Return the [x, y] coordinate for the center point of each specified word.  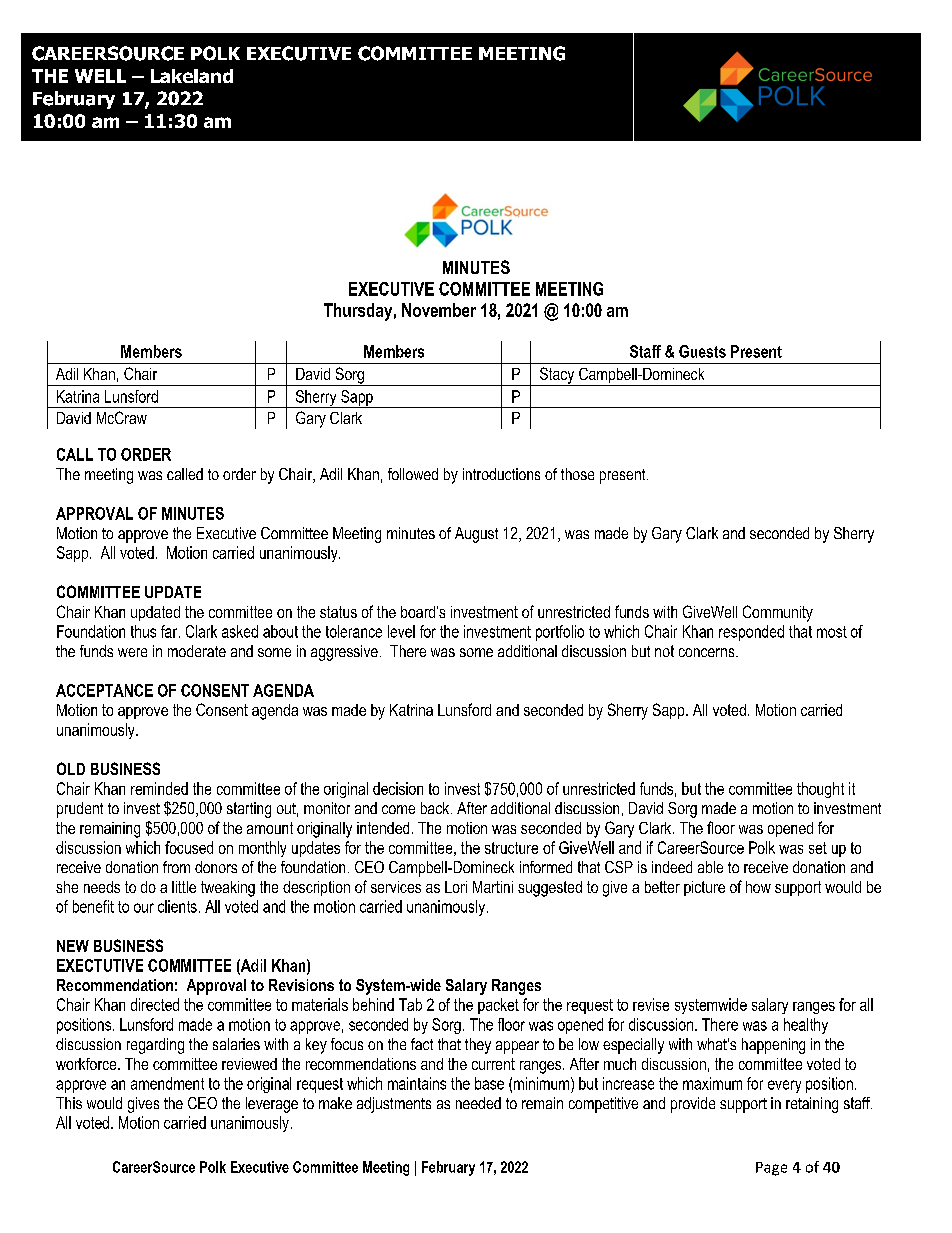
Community [778, 613]
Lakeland [192, 76]
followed [413, 474]
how [758, 887]
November [439, 310]
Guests [702, 351]
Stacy [557, 376]
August [476, 535]
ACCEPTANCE [104, 690]
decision [398, 788]
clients [177, 906]
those [577, 474]
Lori [456, 887]
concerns [708, 652]
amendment [167, 1083]
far [170, 631]
